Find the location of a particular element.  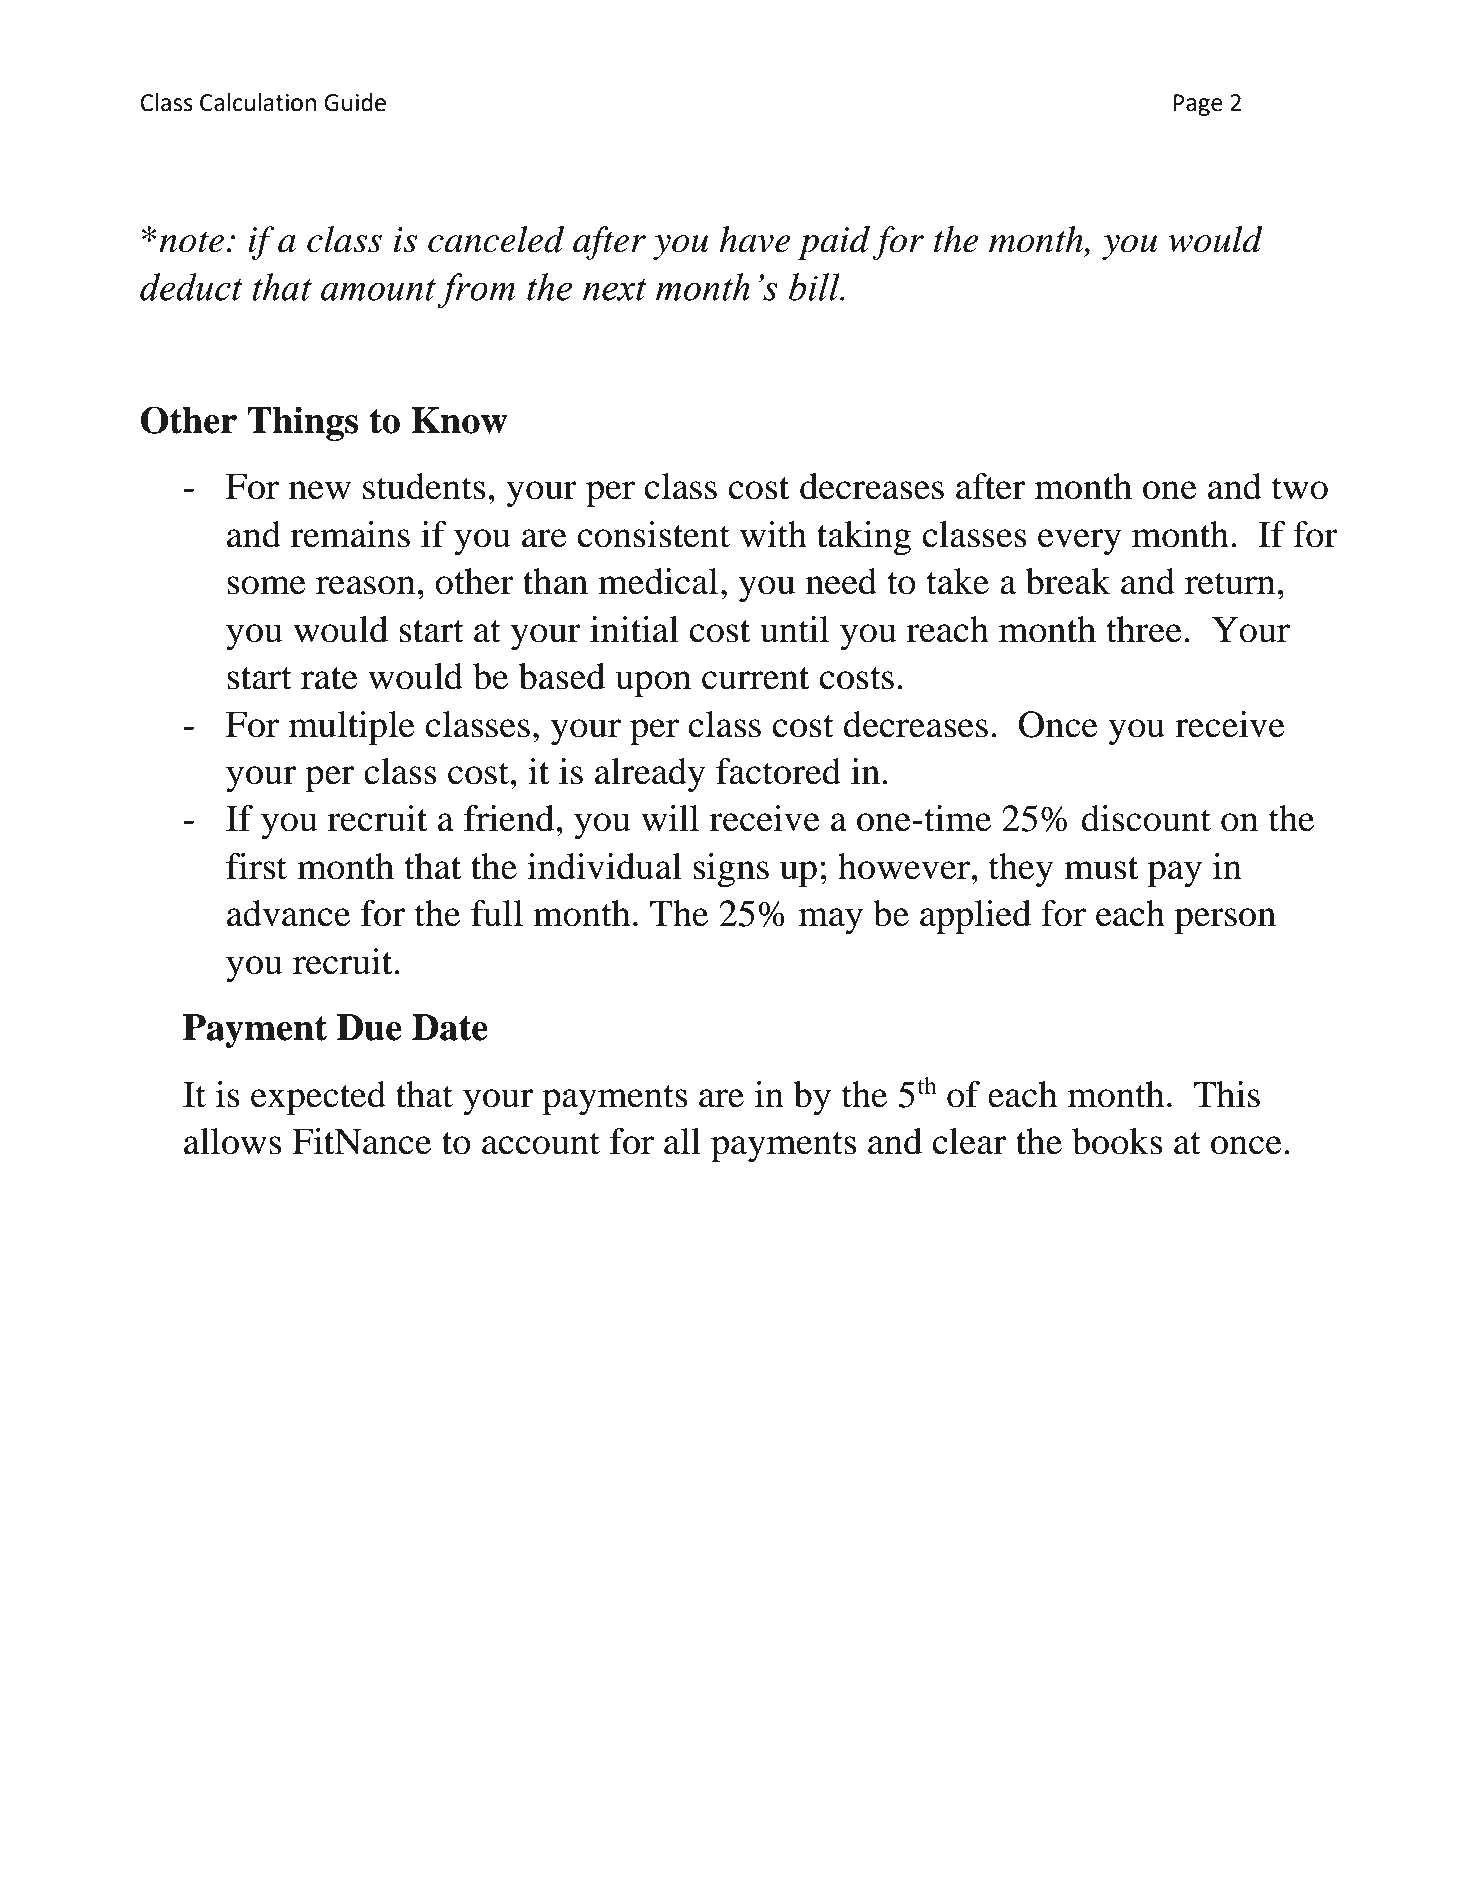

Page is located at coordinates (1198, 105).
